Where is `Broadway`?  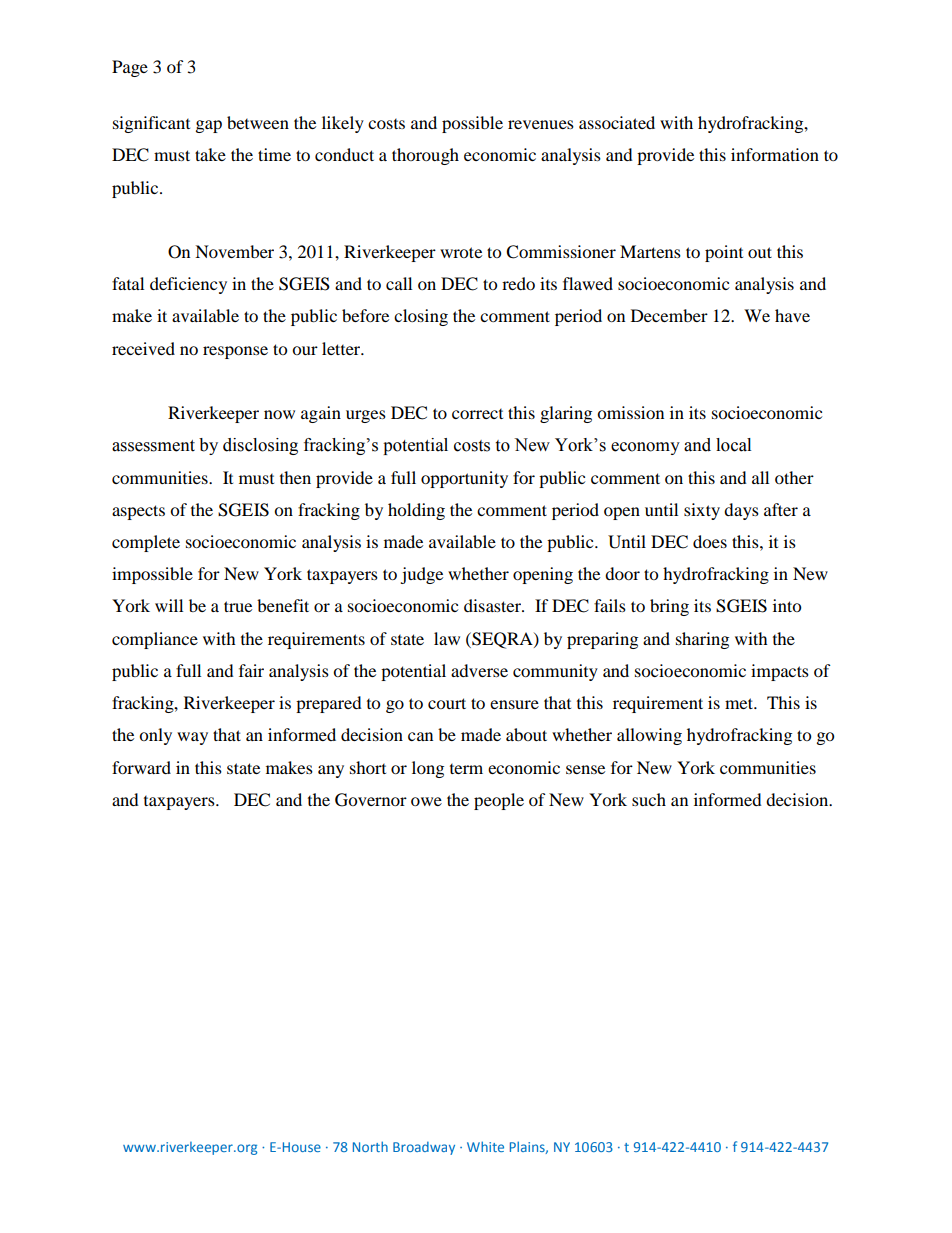 Broadway is located at coordinates (424, 1148).
